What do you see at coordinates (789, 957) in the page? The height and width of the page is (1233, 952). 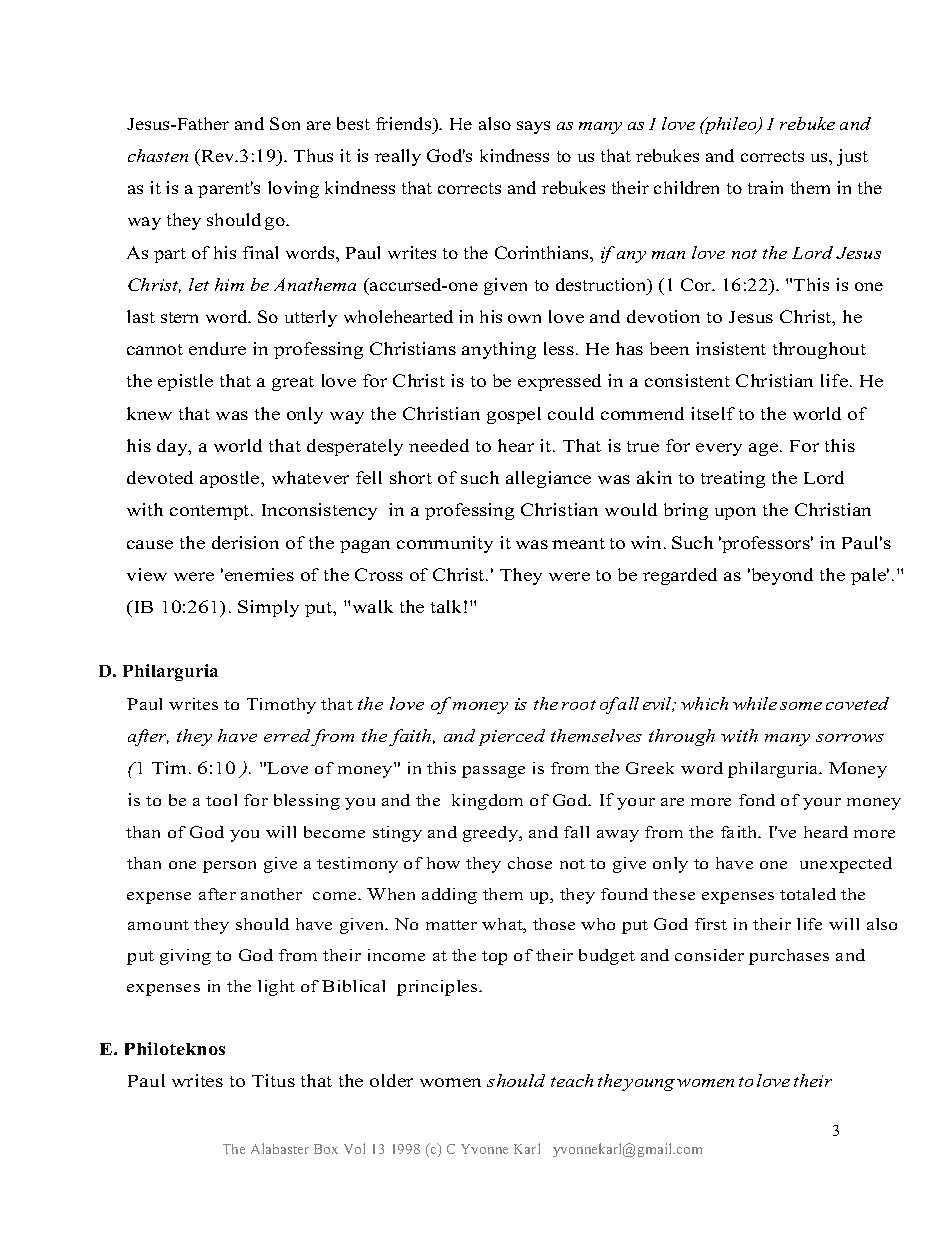 I see `purchases` at bounding box center [789, 957].
